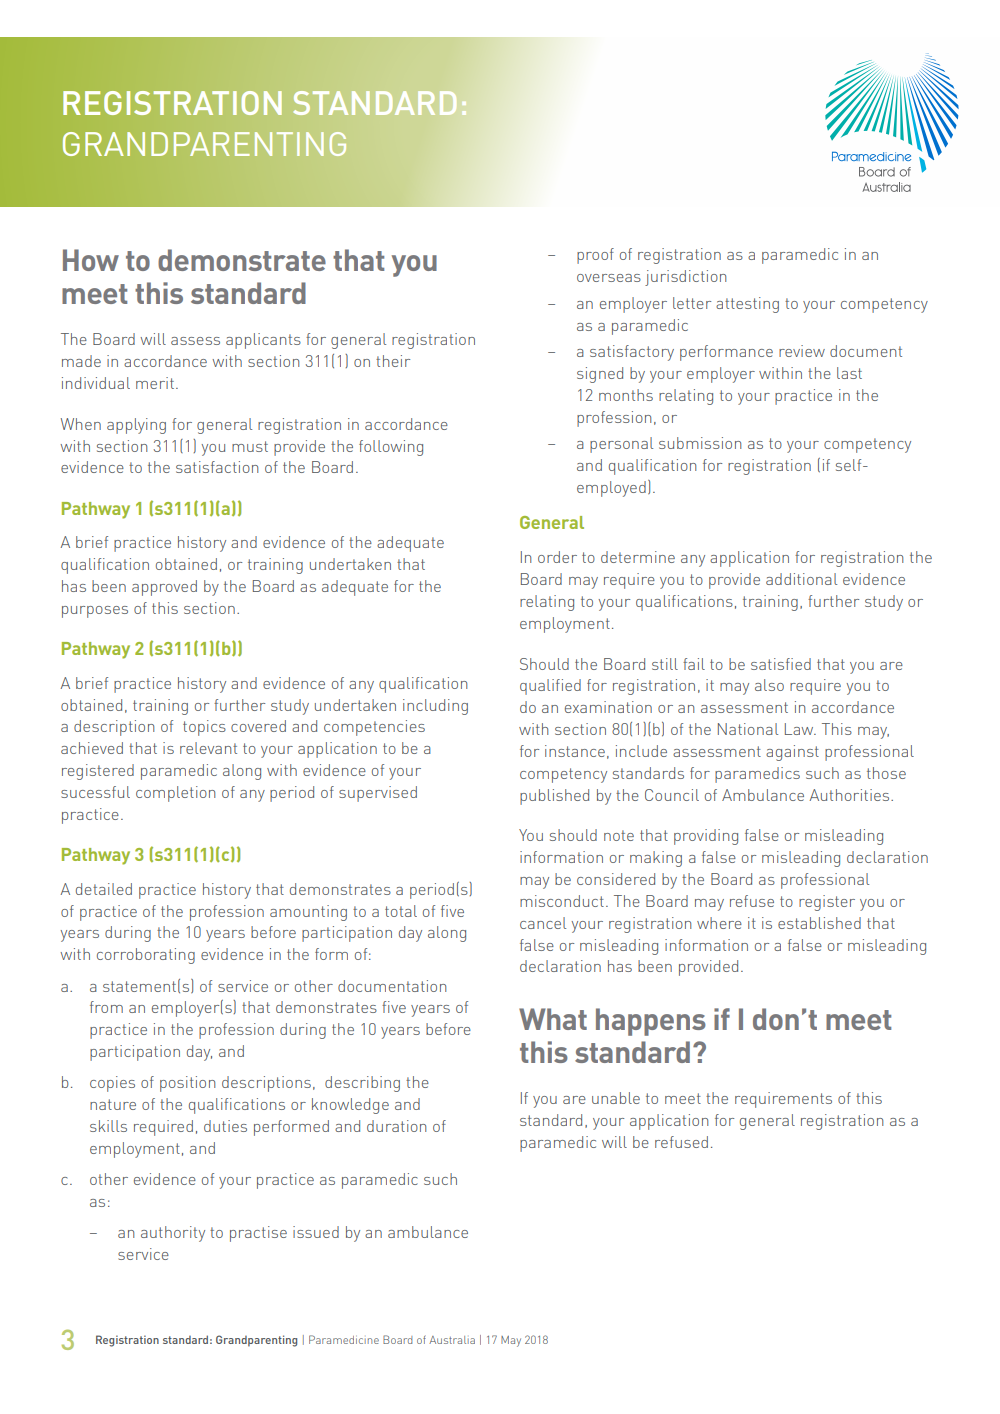 The height and width of the page is (1414, 1000). Describe the element at coordinates (146, 956) in the page. I see `corroborating` at that location.
